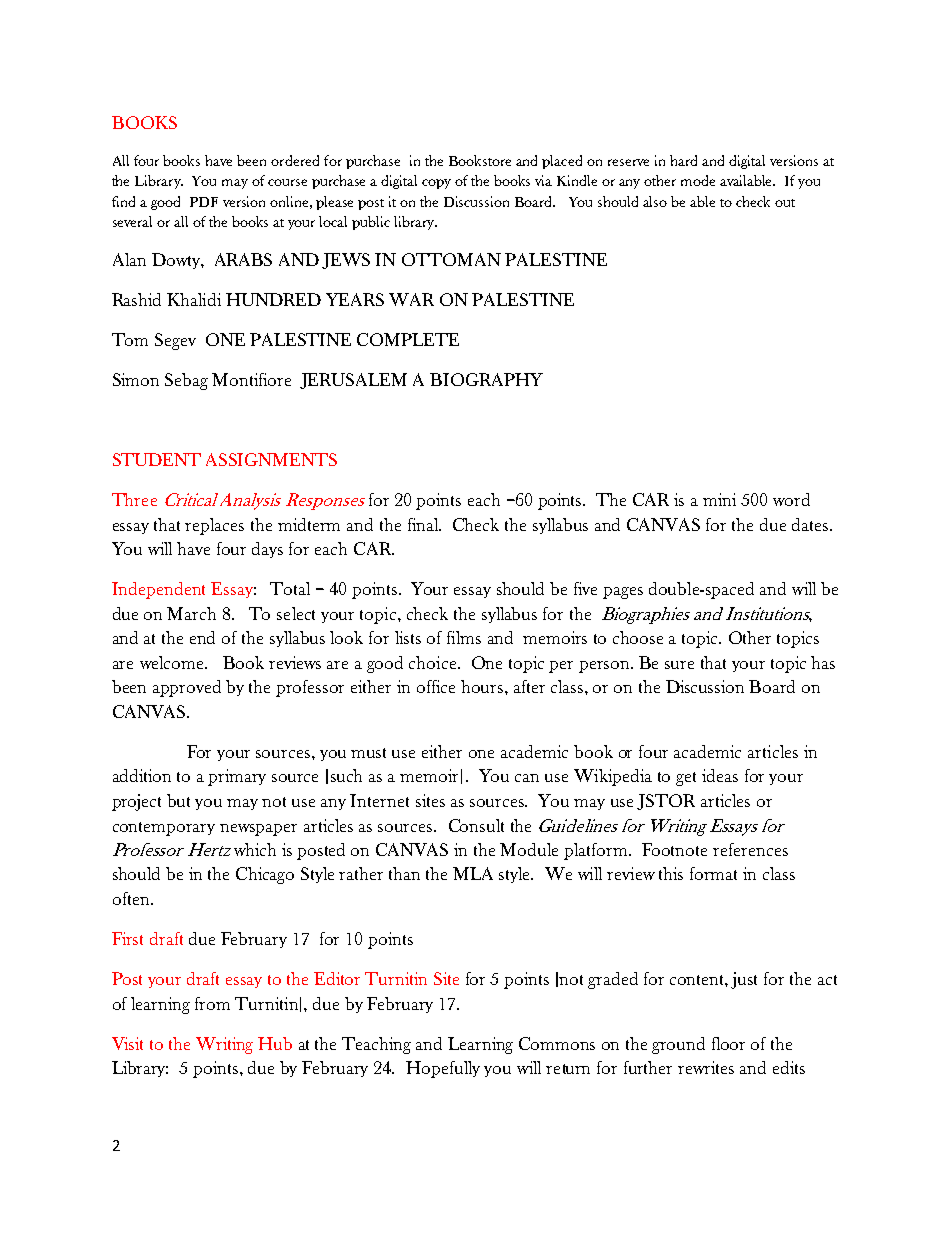  I want to click on ideas, so click(720, 775).
